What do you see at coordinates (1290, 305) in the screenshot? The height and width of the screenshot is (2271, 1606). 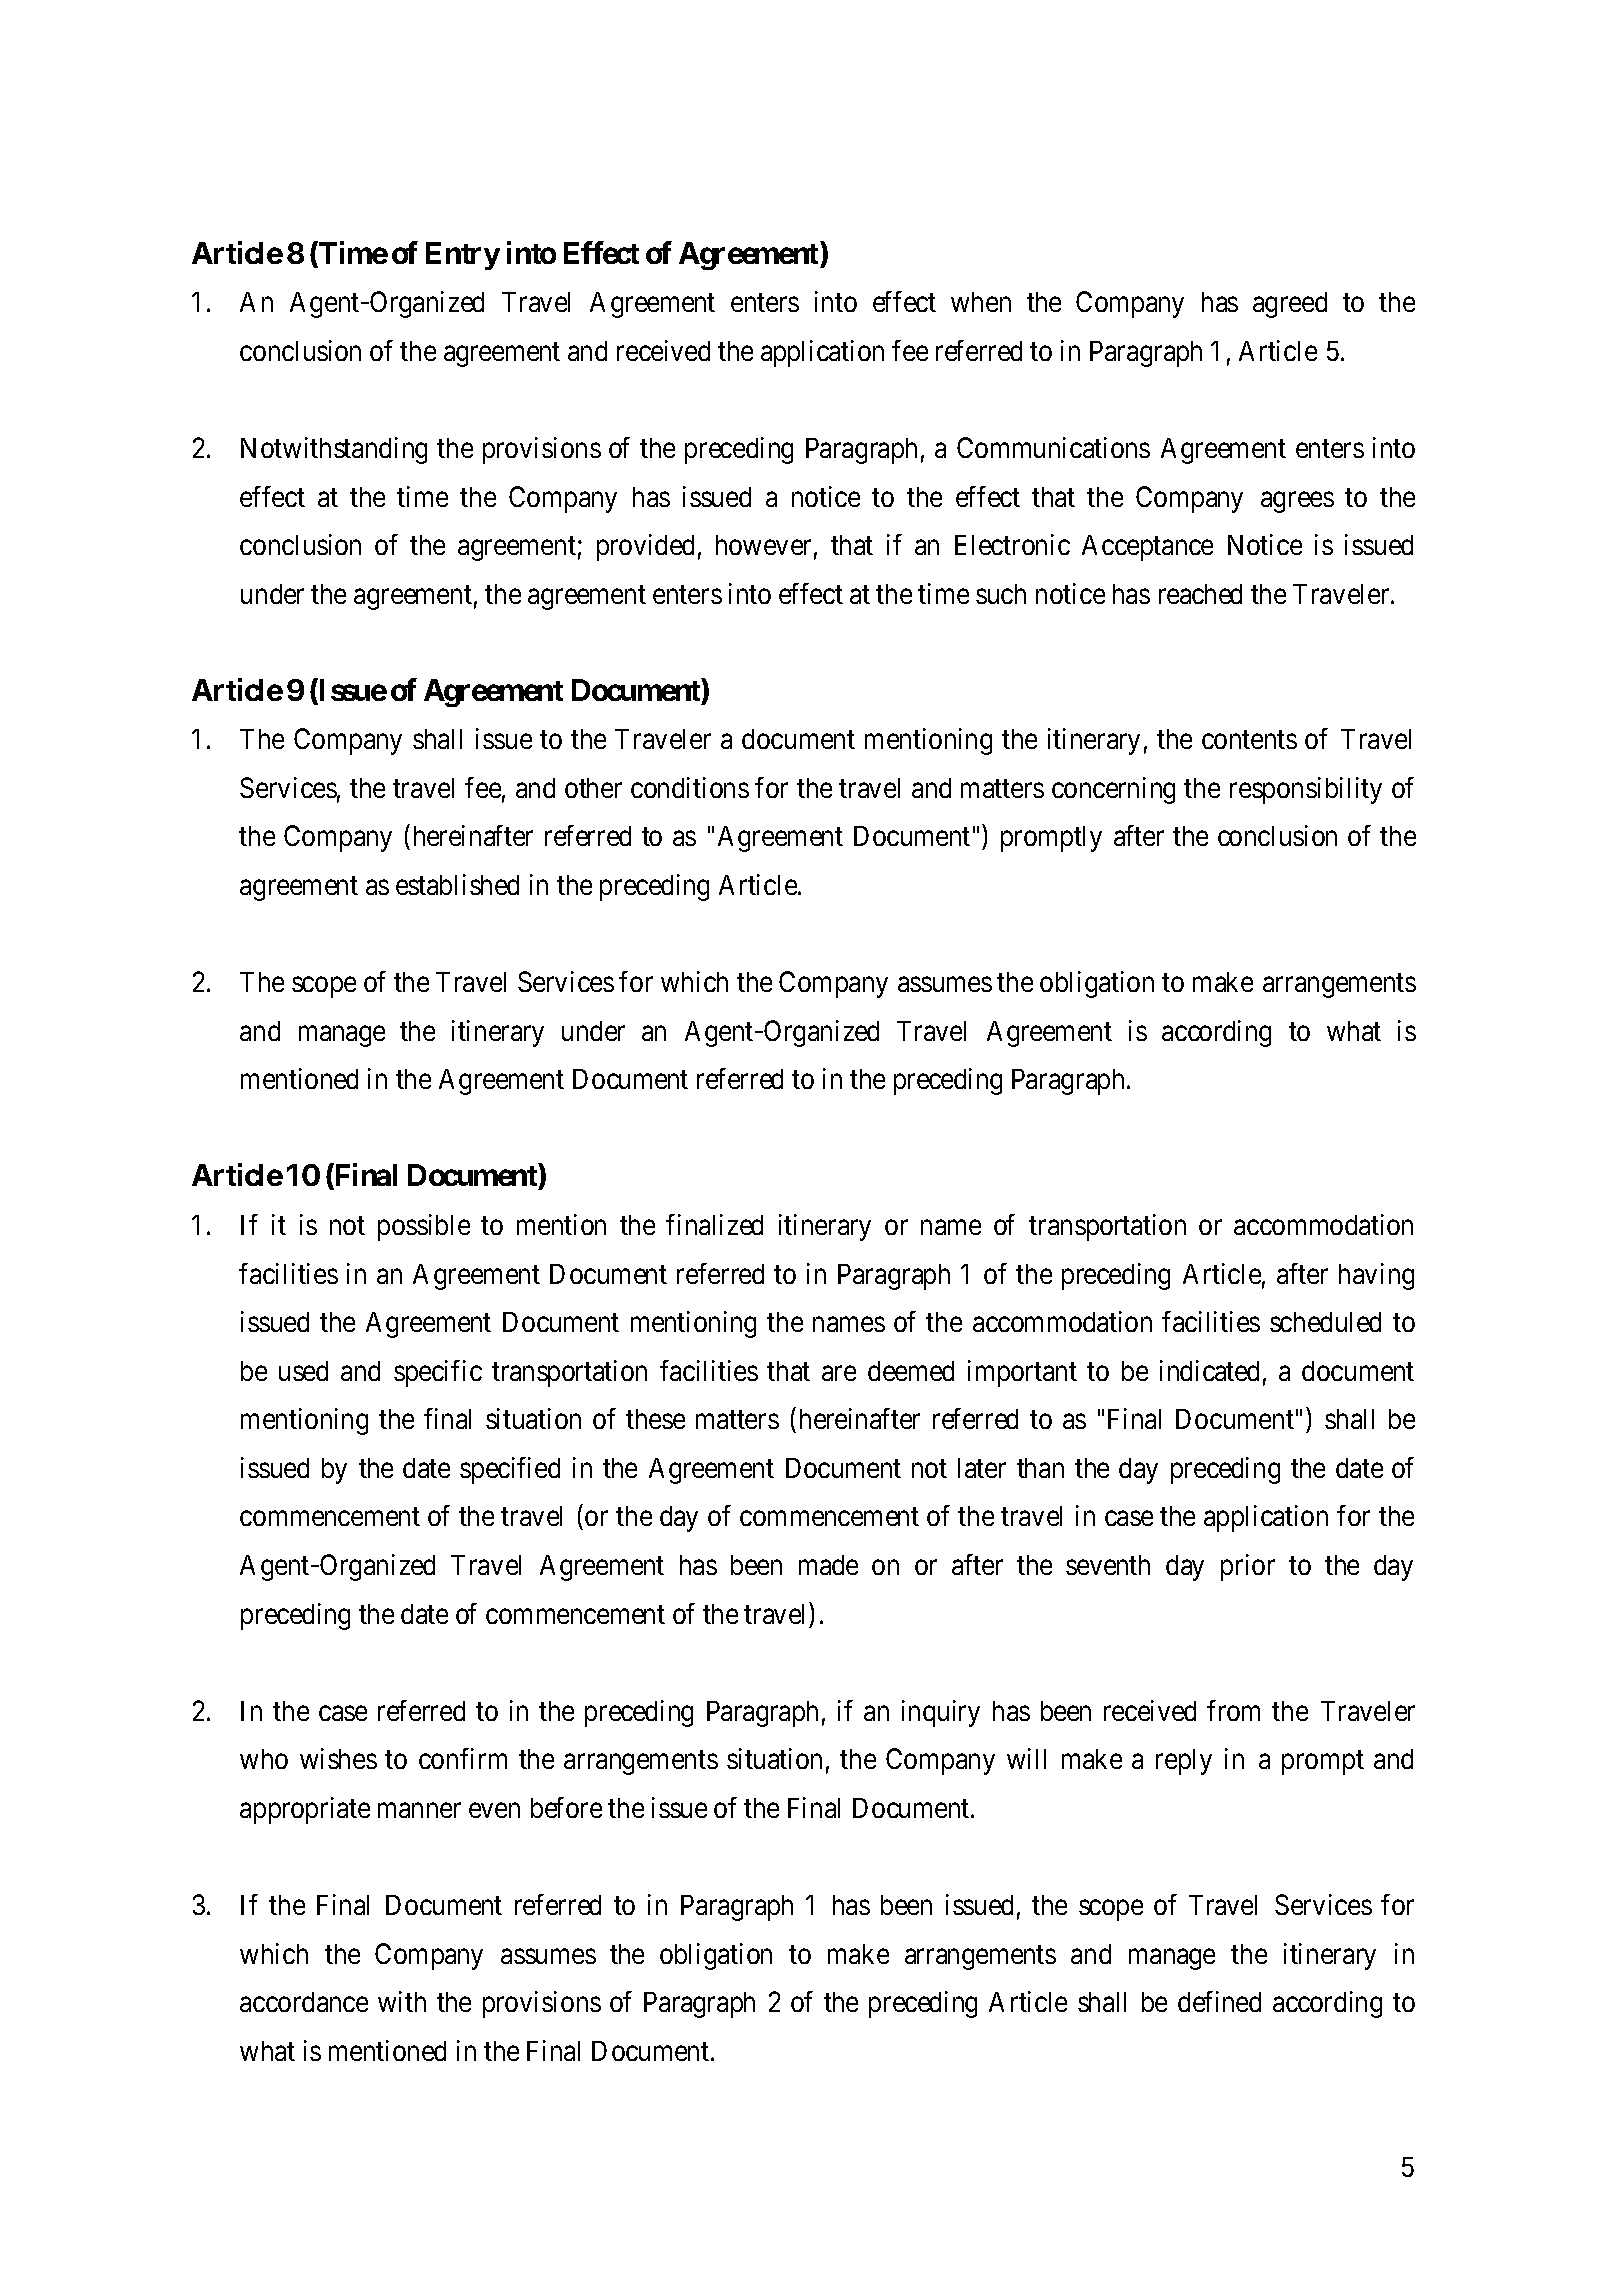 I see `agreed` at bounding box center [1290, 305].
